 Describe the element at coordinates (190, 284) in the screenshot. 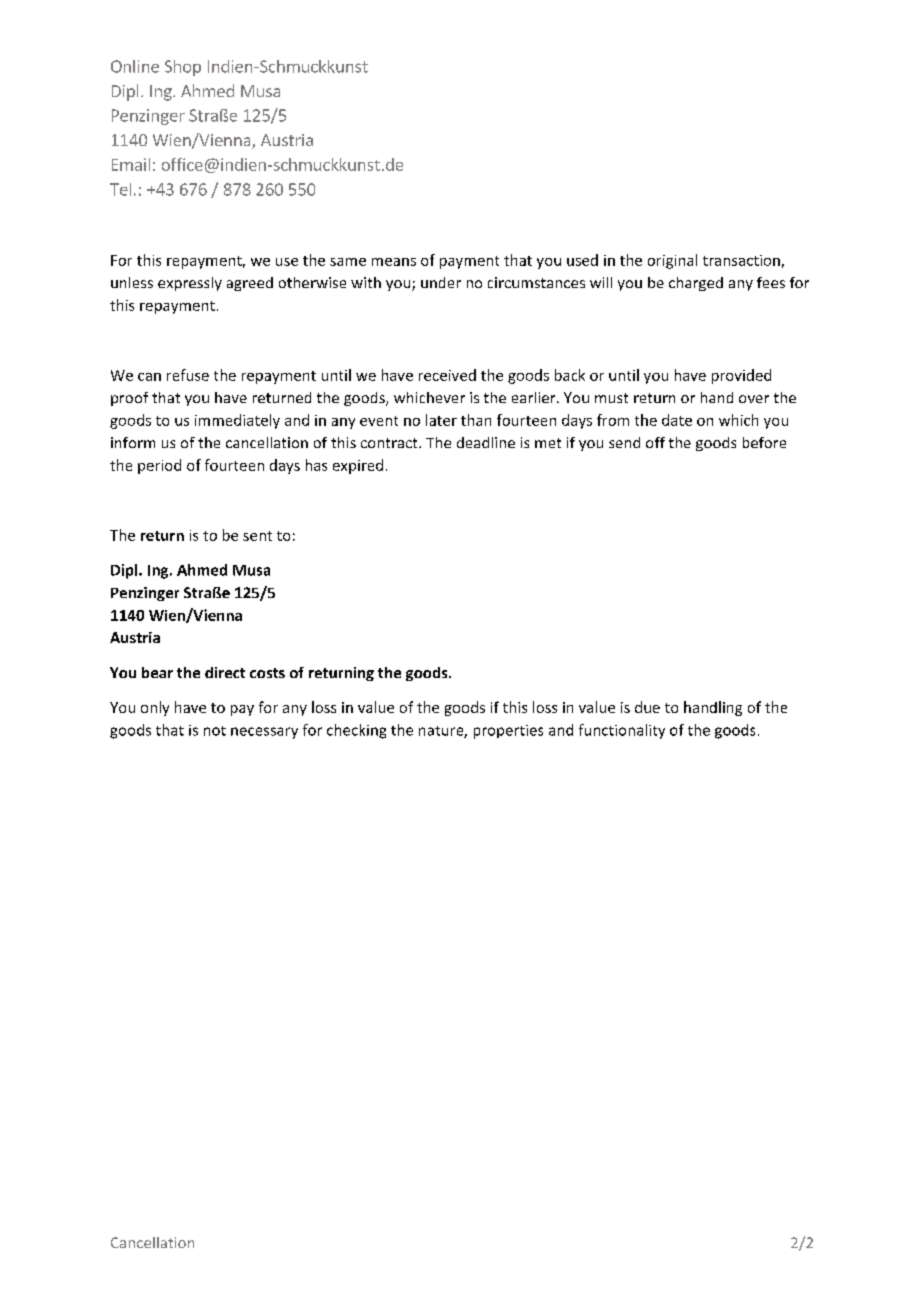

I see `expressly` at that location.
